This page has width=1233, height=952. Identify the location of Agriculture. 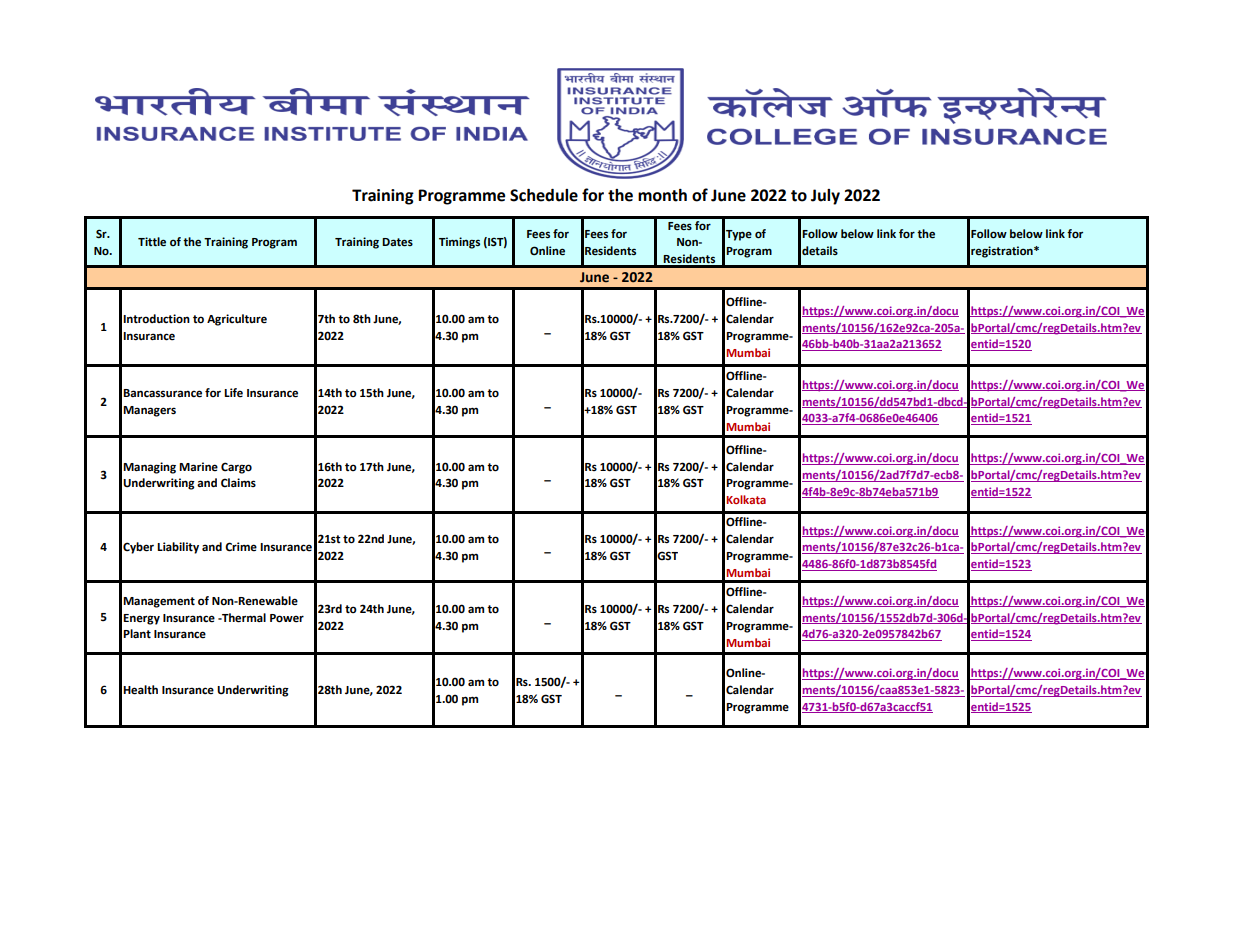
(237, 320).
